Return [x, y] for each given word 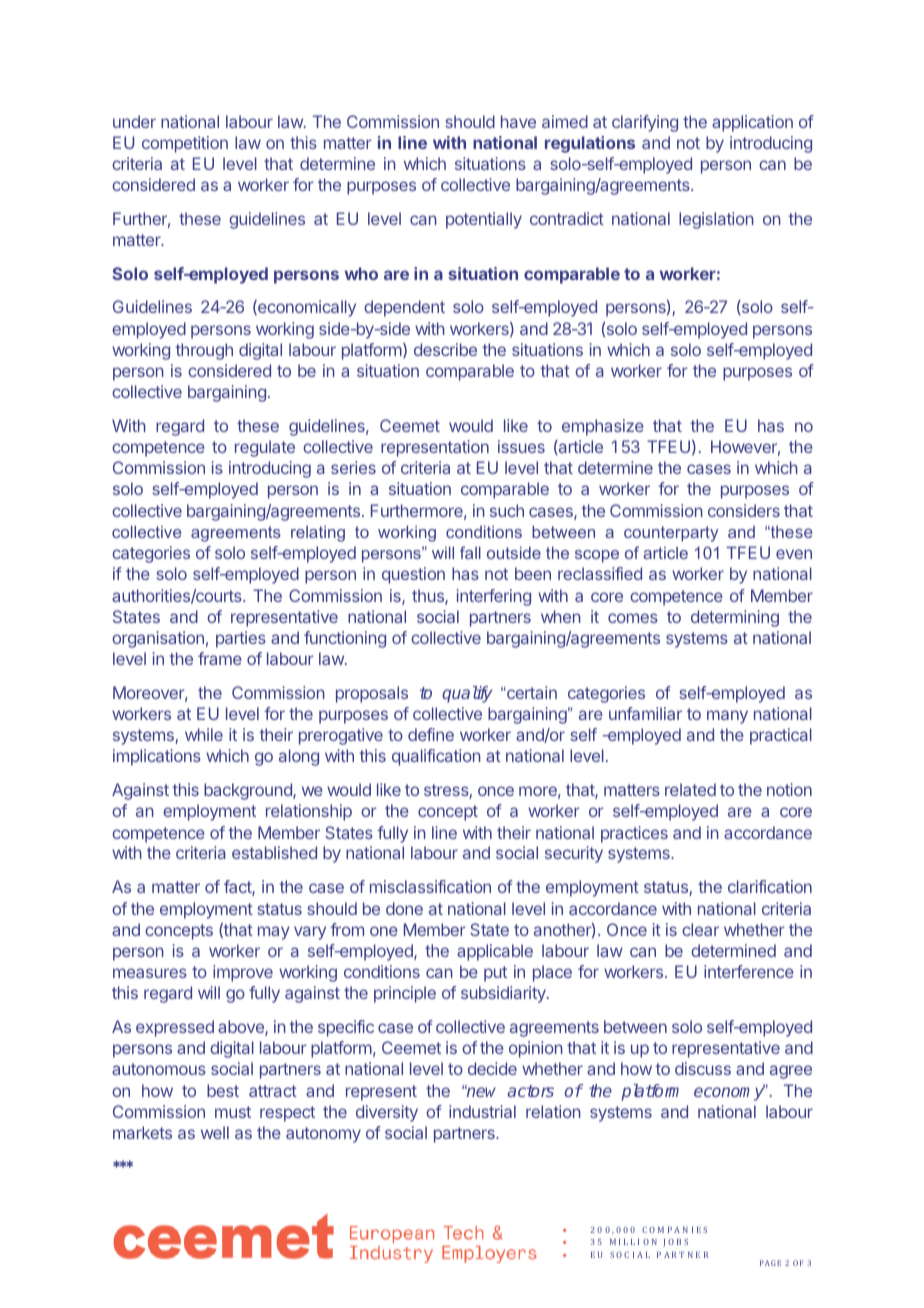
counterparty [671, 534]
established [274, 852]
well [215, 1132]
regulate [265, 448]
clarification [770, 886]
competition [185, 144]
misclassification [430, 886]
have [518, 121]
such [507, 510]
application [752, 123]
